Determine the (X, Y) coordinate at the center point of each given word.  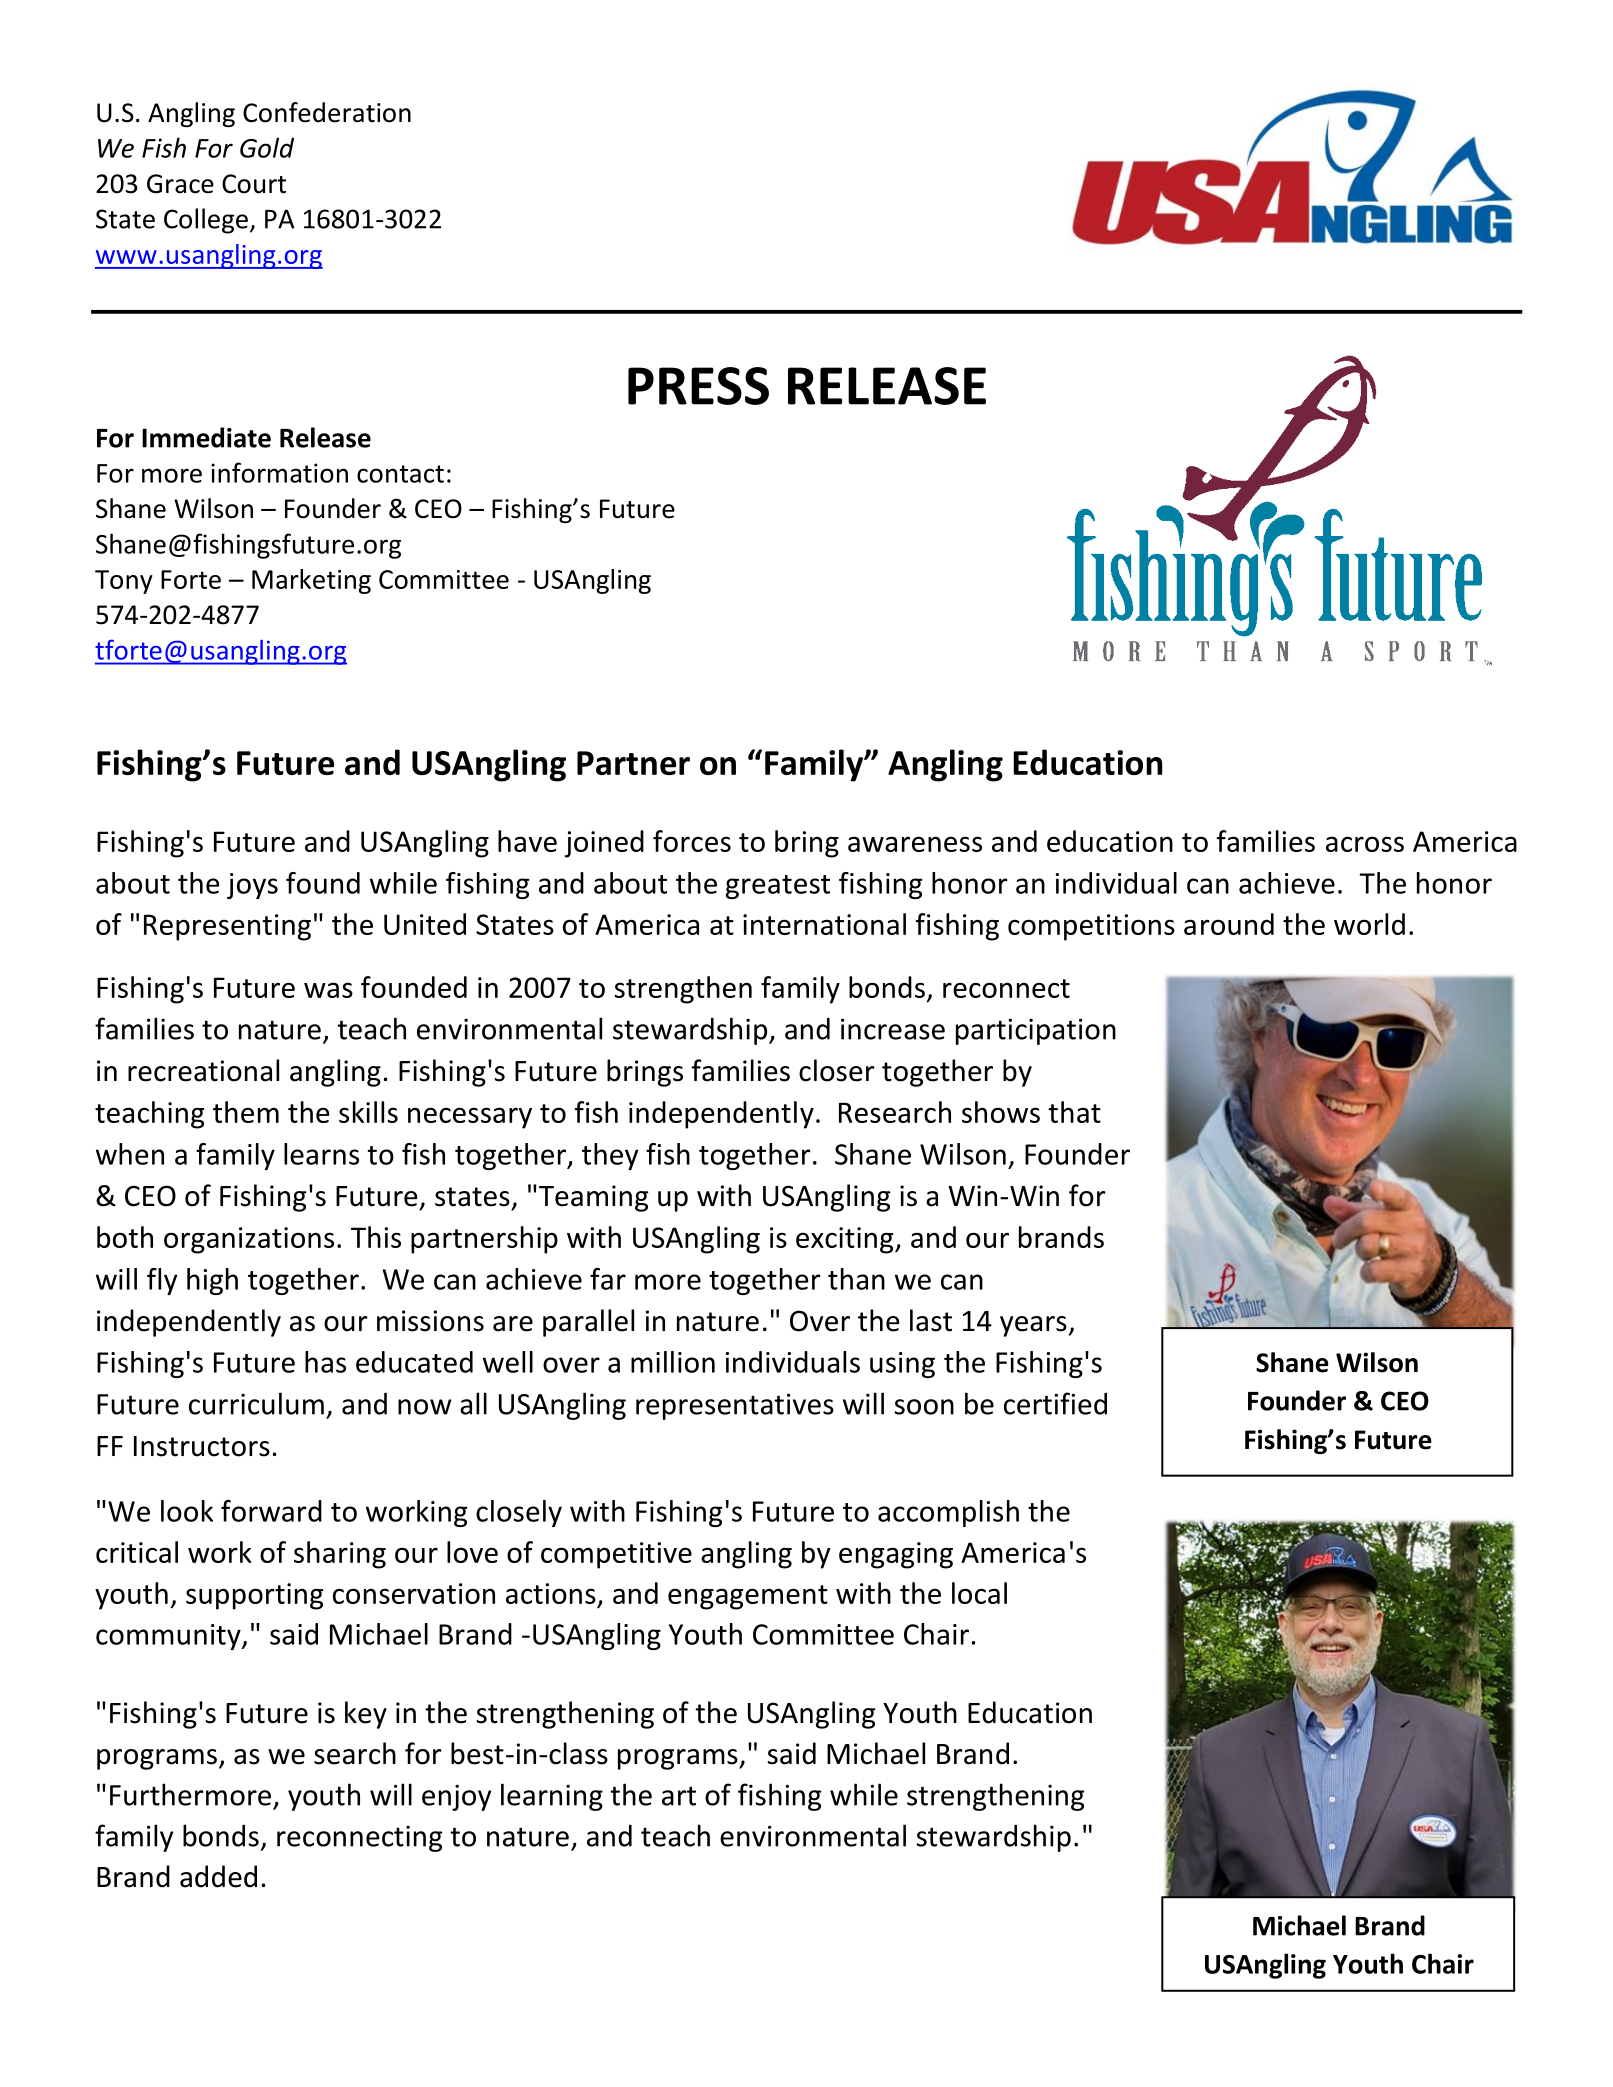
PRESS (698, 386)
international (824, 924)
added (218, 1876)
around (1229, 924)
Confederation (327, 112)
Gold (267, 147)
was (328, 990)
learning (552, 1797)
